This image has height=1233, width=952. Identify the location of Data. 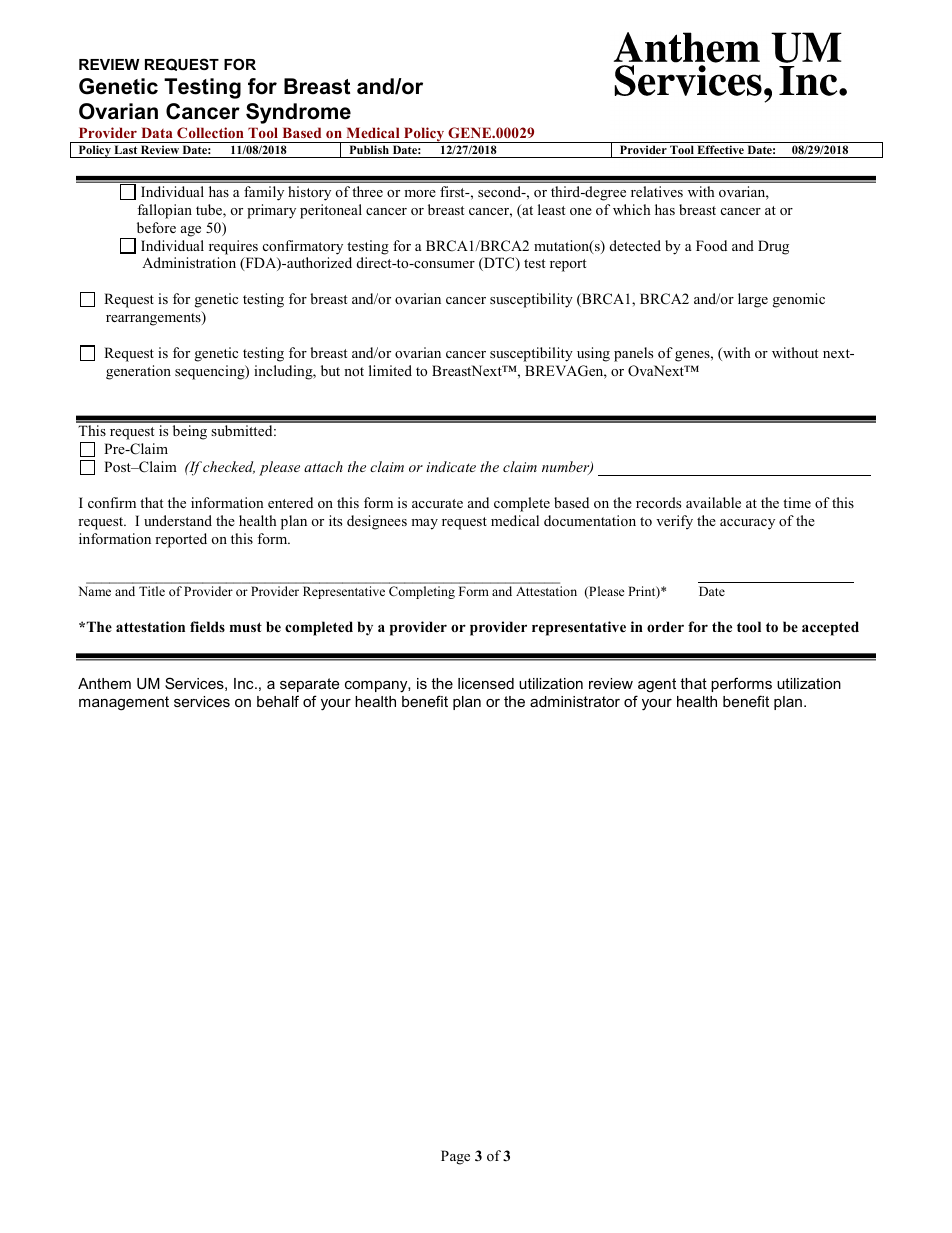
(157, 132).
